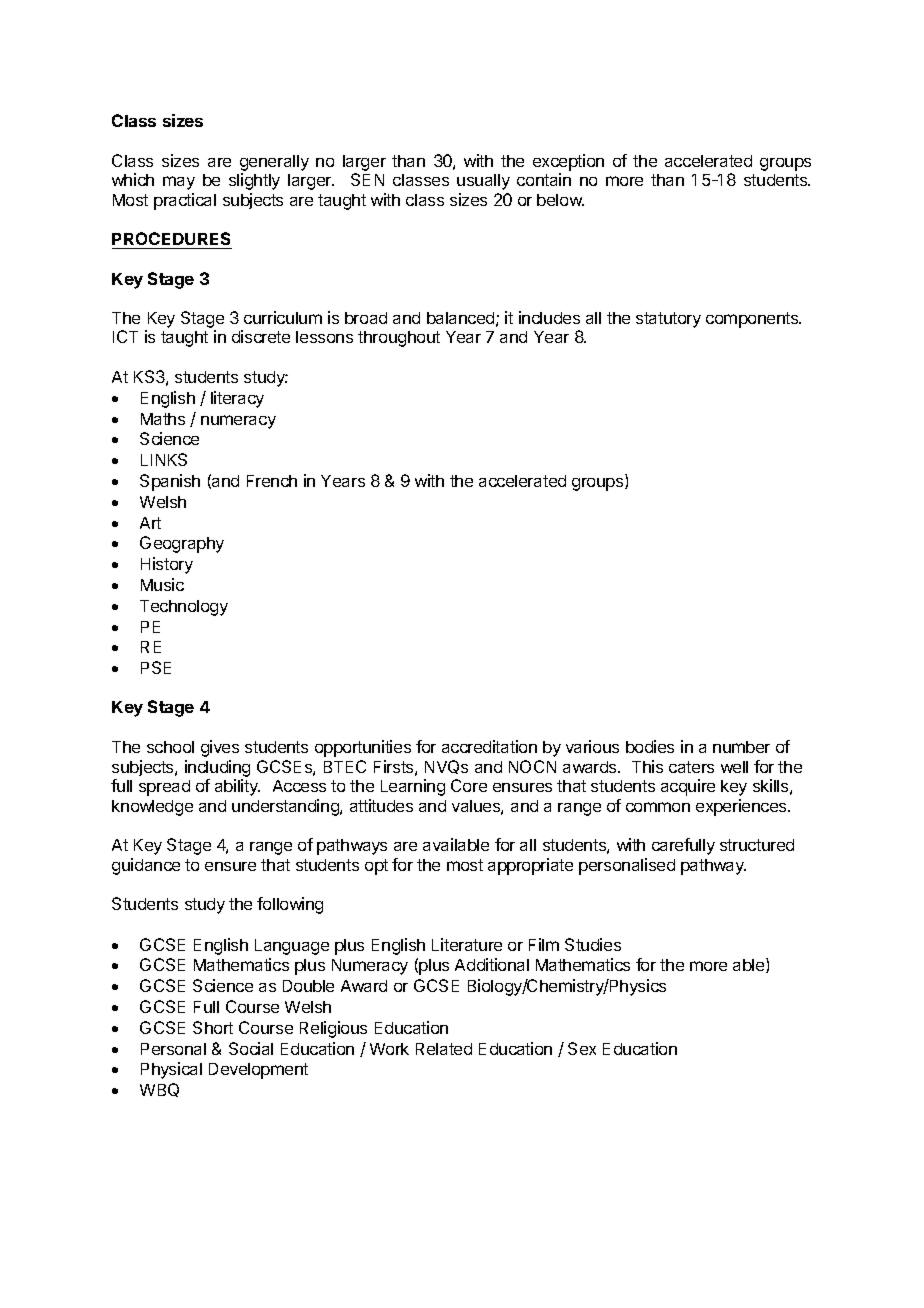  I want to click on bodies, so click(650, 746).
